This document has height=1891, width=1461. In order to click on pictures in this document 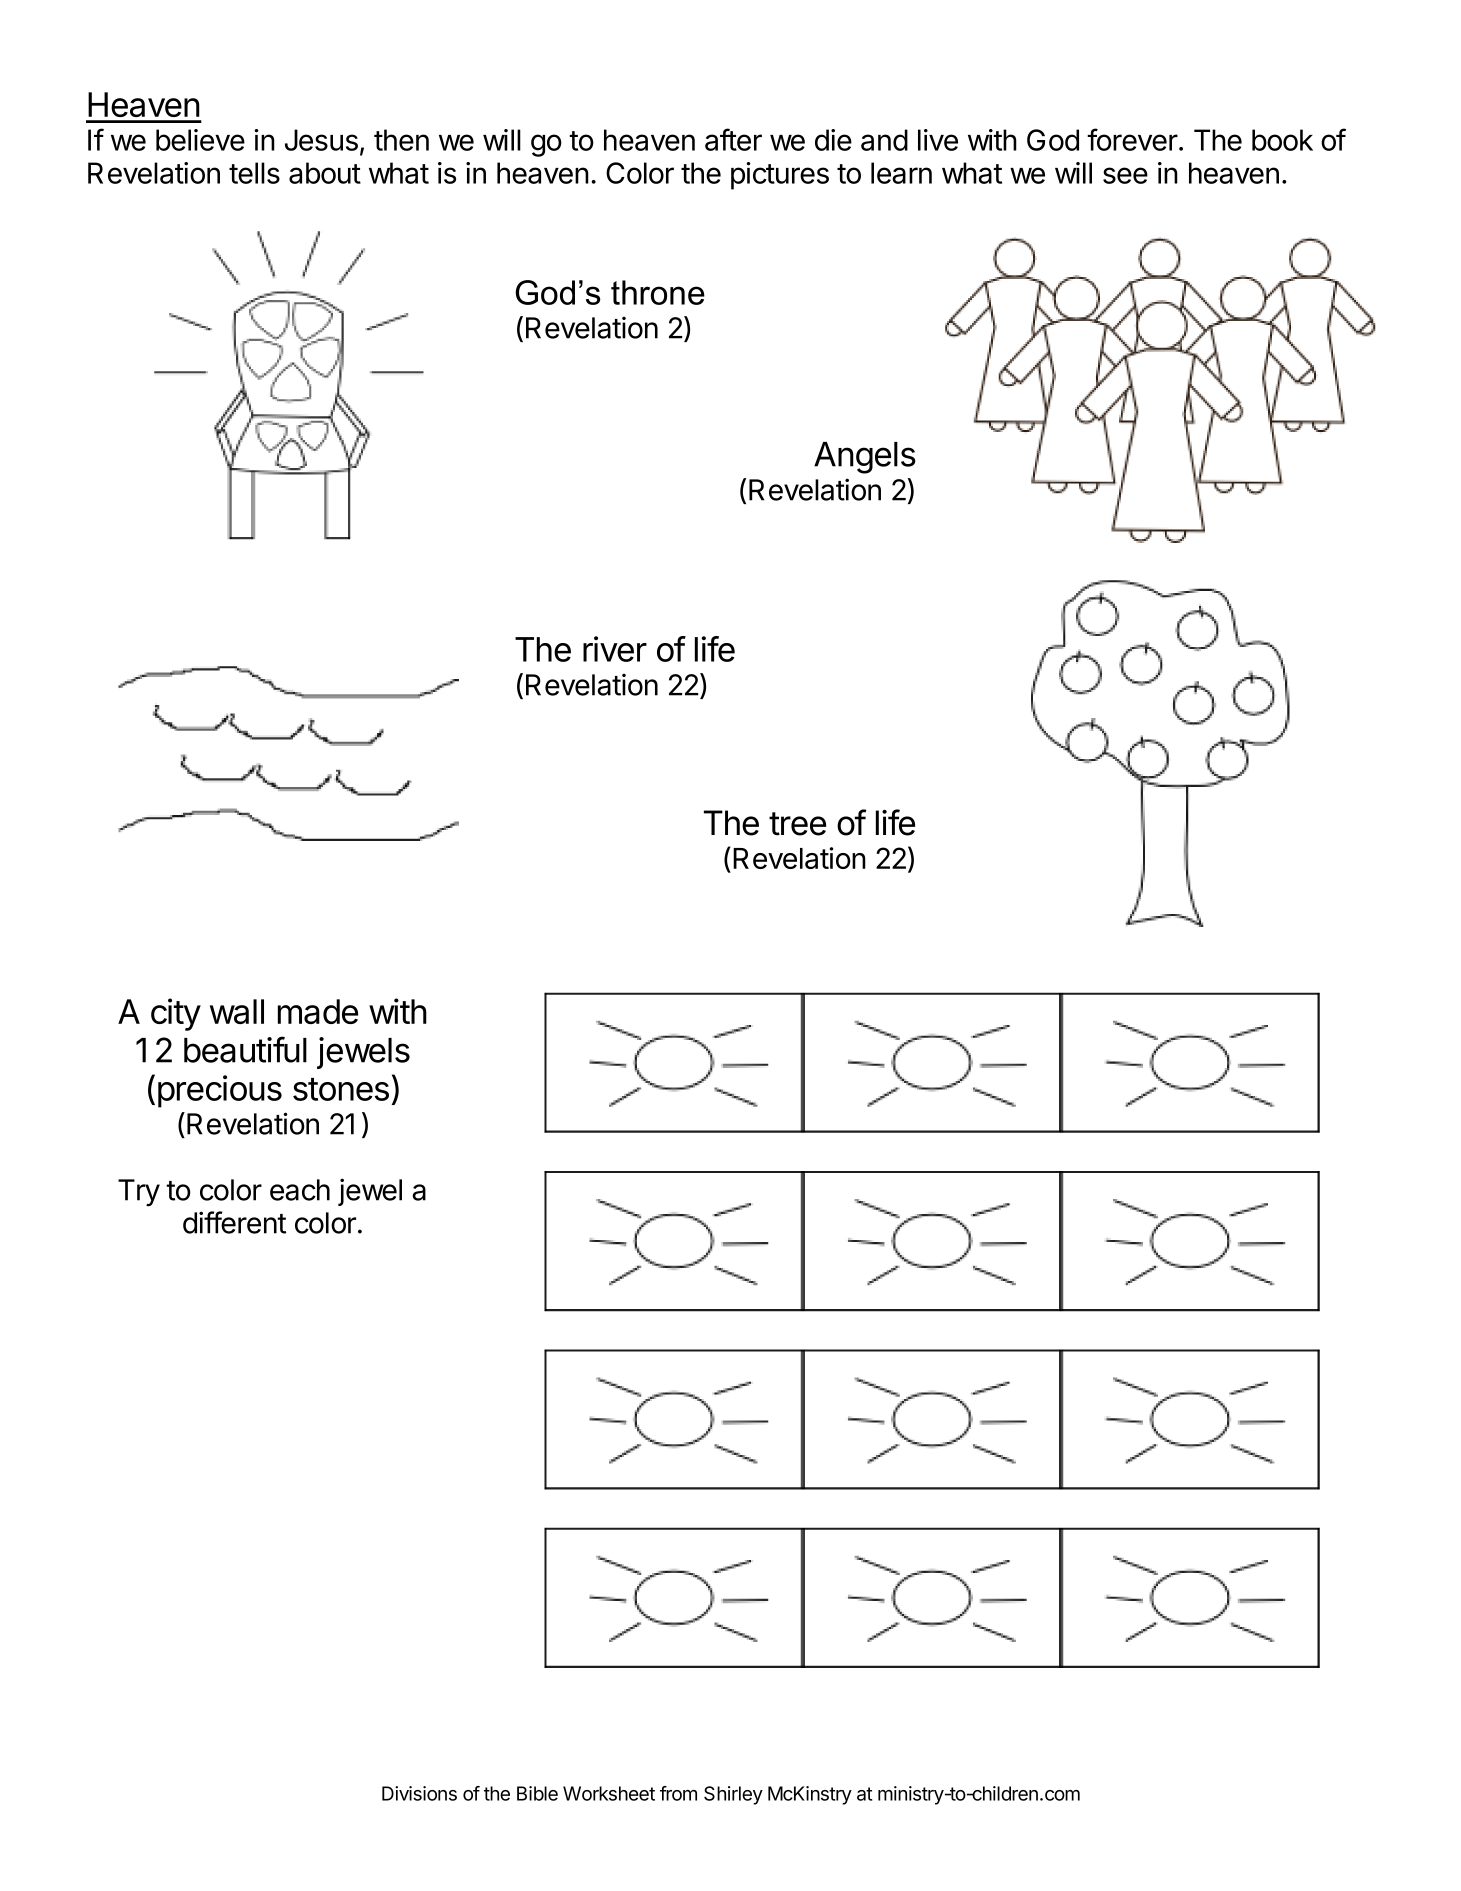, I will do `click(780, 176)`.
